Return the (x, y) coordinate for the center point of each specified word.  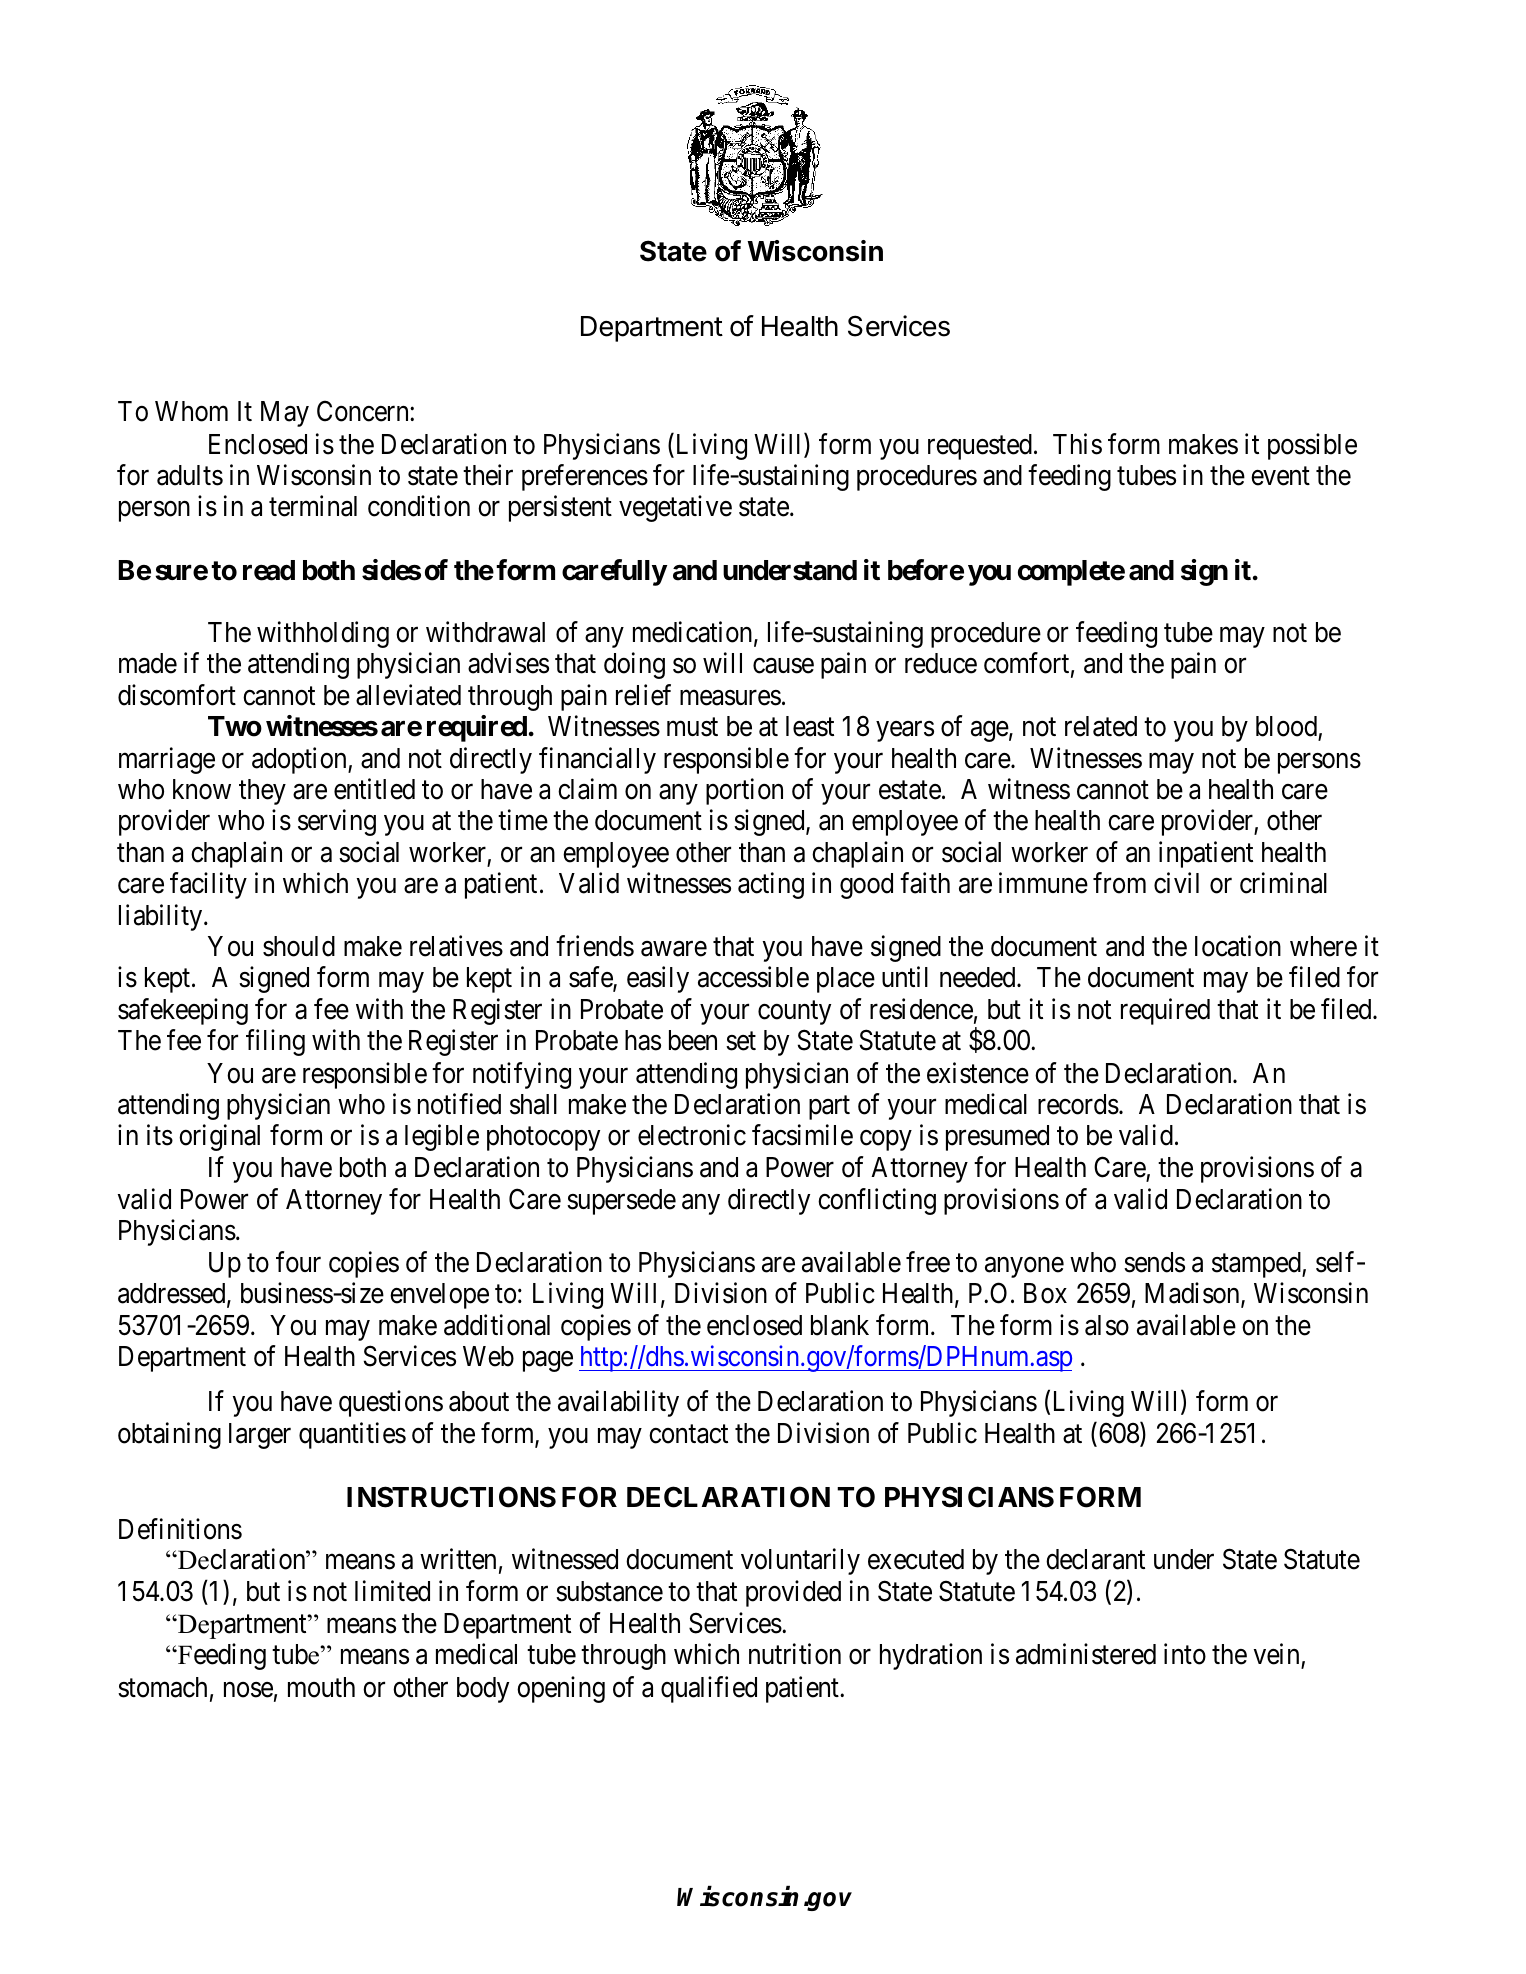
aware (674, 949)
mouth (321, 1687)
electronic (692, 1135)
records (1078, 1104)
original (219, 1138)
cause (783, 666)
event (1280, 476)
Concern (364, 411)
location (1238, 946)
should (299, 946)
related (1101, 726)
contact (688, 1434)
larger (260, 1436)
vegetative (675, 509)
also (1107, 1325)
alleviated (408, 695)
